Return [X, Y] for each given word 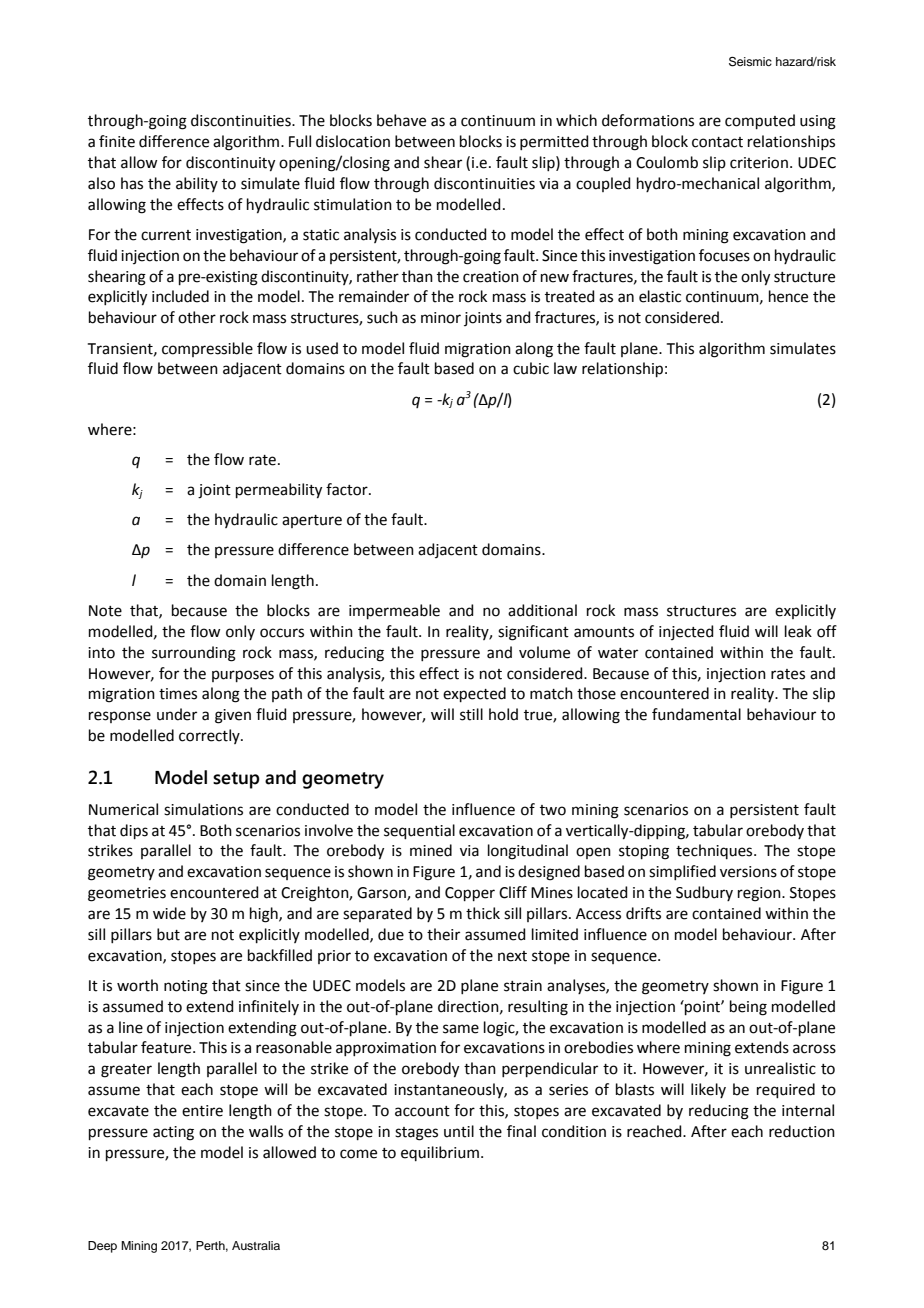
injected [686, 632]
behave [401, 120]
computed [760, 121]
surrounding [194, 654]
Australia [256, 1245]
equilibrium [440, 1153]
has [132, 183]
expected [474, 694]
